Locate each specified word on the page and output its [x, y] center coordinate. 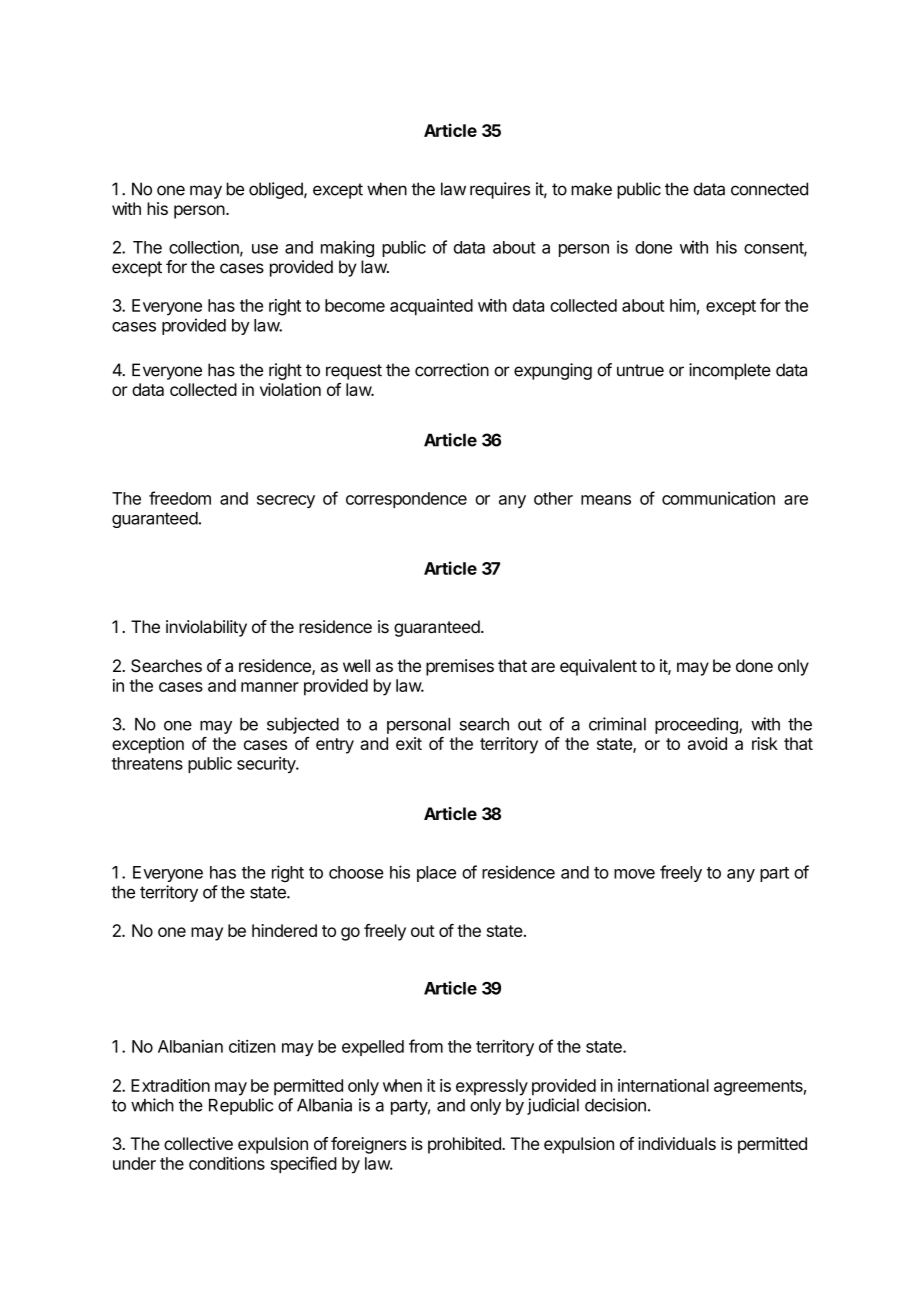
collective [198, 1143]
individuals [677, 1143]
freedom [180, 498]
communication [718, 498]
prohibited [465, 1145]
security [267, 765]
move [634, 874]
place [436, 874]
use [265, 249]
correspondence [406, 500]
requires [500, 190]
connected [769, 189]
